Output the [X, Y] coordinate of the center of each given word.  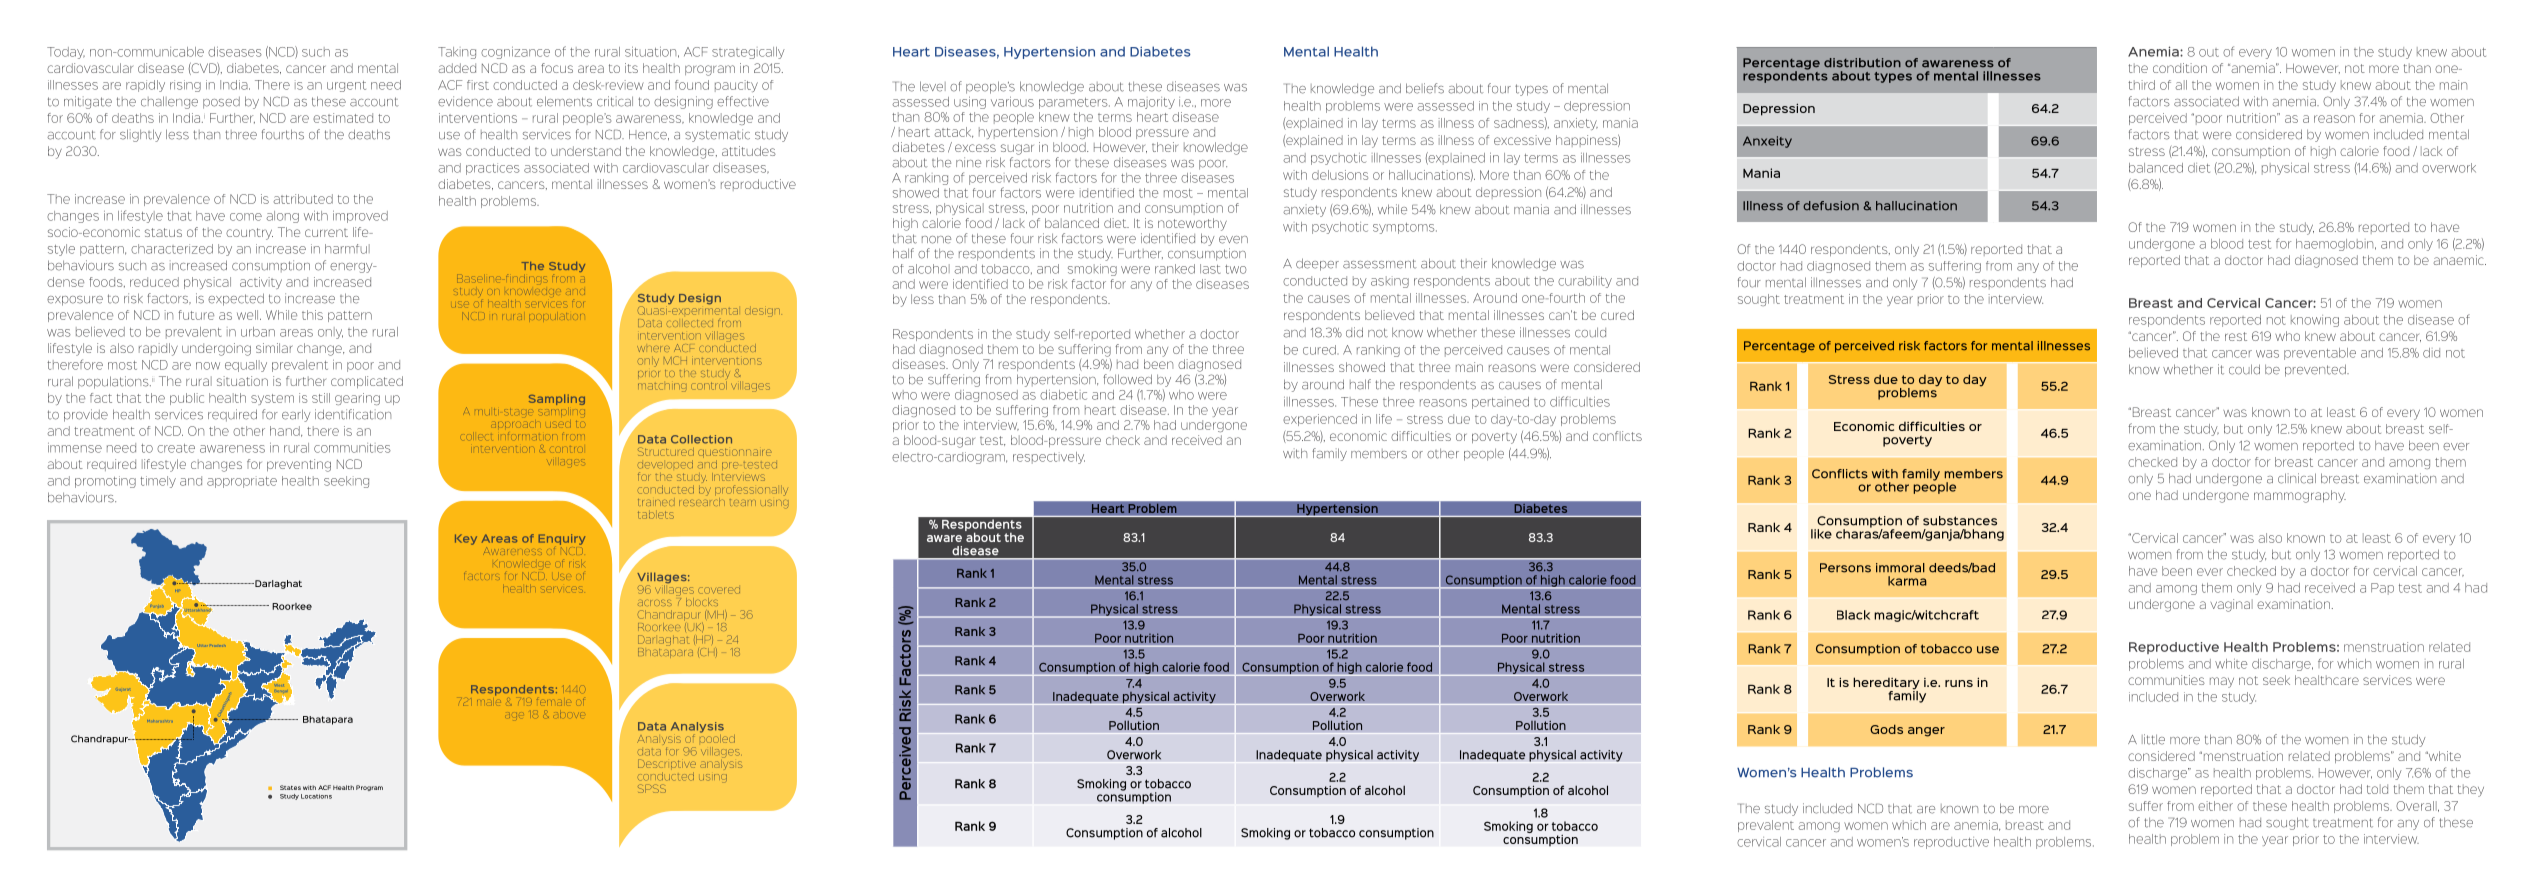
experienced [1320, 420]
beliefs [1425, 88]
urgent [346, 86]
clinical [2297, 478]
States [290, 787]
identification [353, 414]
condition [2180, 68]
